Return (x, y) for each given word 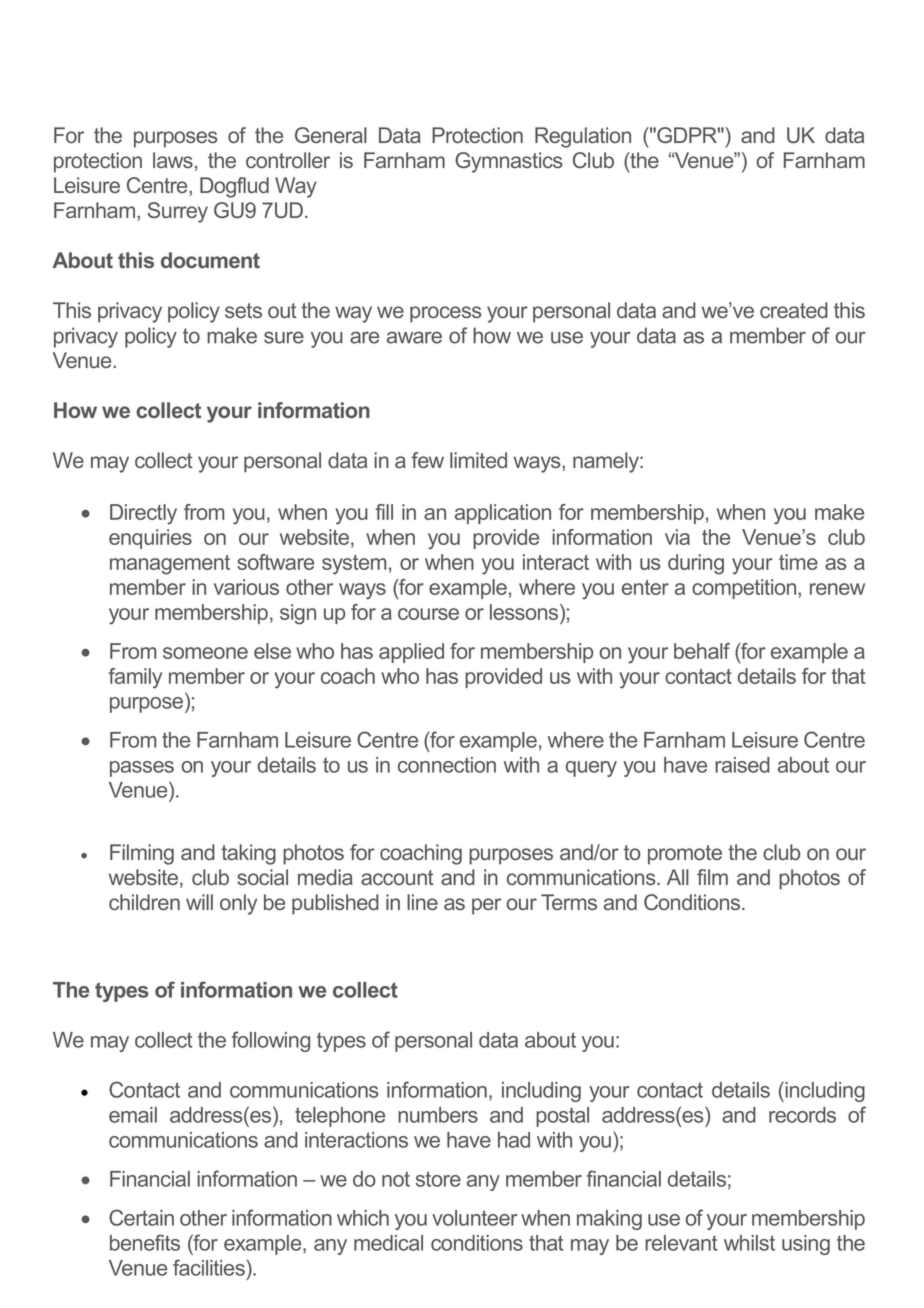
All (678, 877)
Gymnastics (509, 162)
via (677, 537)
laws (173, 160)
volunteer (475, 1218)
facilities (209, 1267)
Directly (143, 514)
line (422, 902)
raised (742, 765)
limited (478, 460)
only (238, 904)
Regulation (583, 137)
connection (447, 765)
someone (205, 653)
